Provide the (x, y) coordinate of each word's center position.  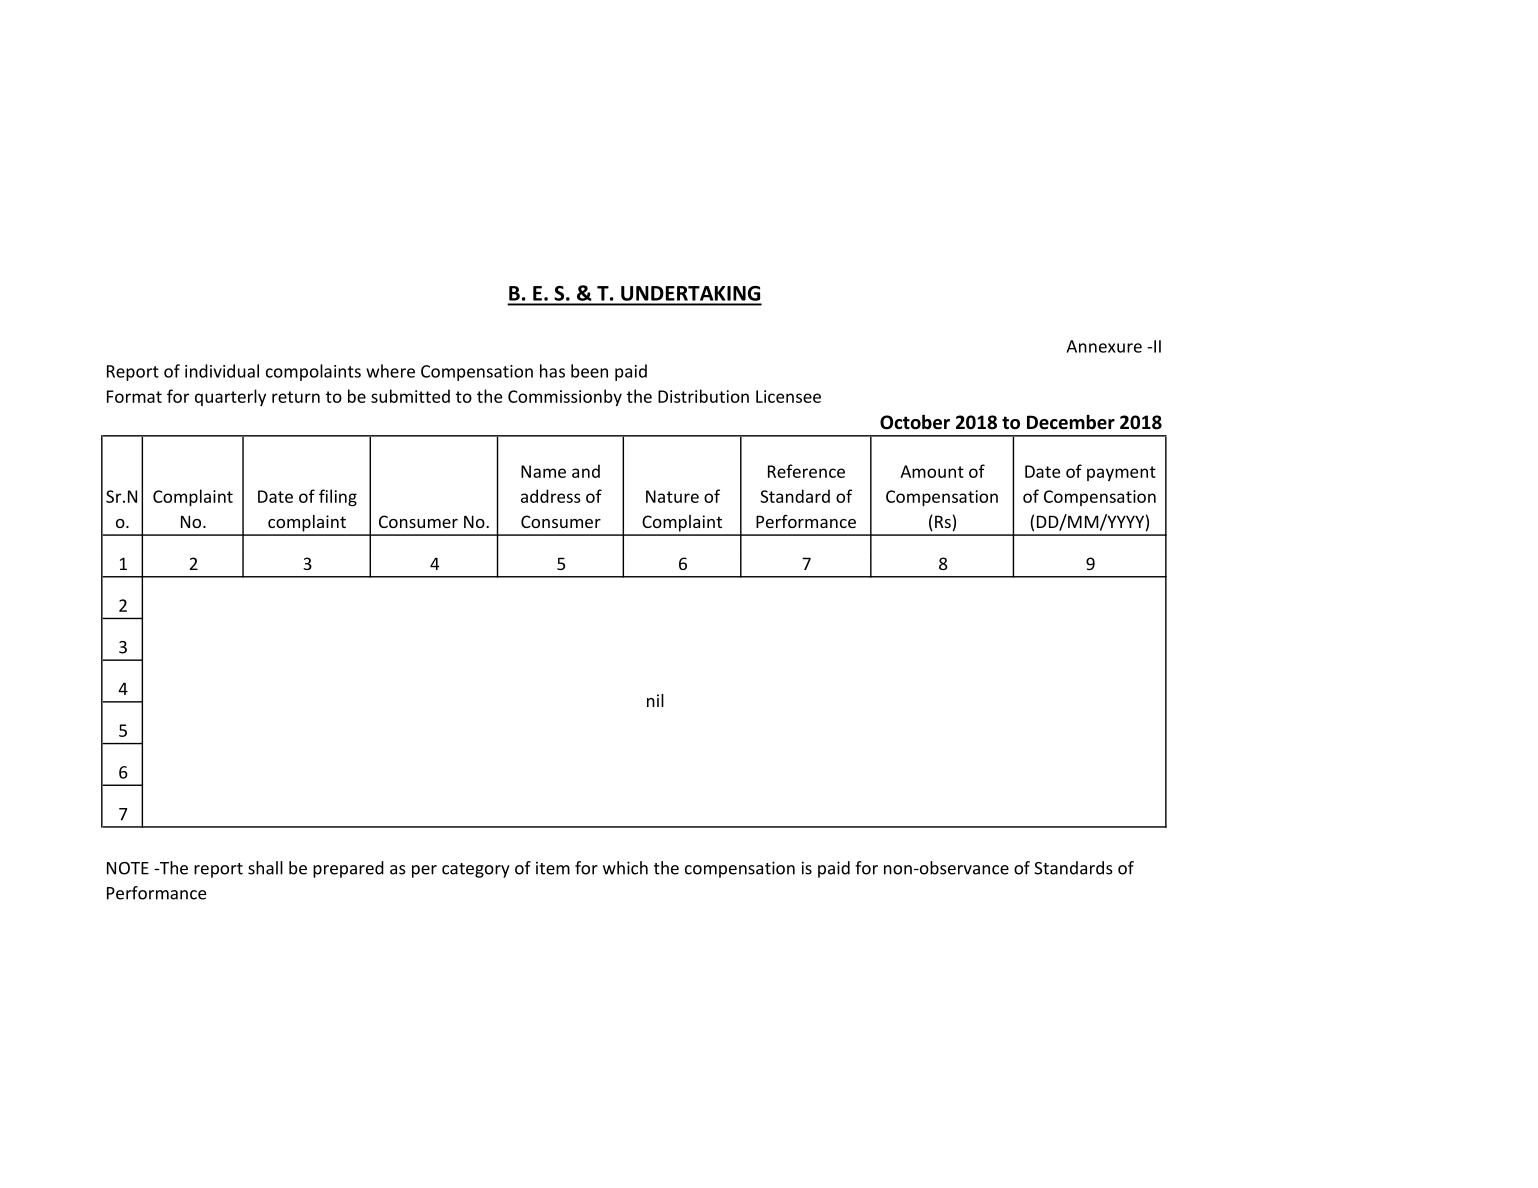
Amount (932, 471)
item (553, 868)
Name (543, 471)
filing (338, 497)
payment (1121, 473)
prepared (348, 869)
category (476, 870)
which (625, 868)
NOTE (128, 868)
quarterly (230, 397)
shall (265, 868)
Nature (672, 496)
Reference (806, 471)
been (589, 371)
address (551, 496)
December (1071, 422)
